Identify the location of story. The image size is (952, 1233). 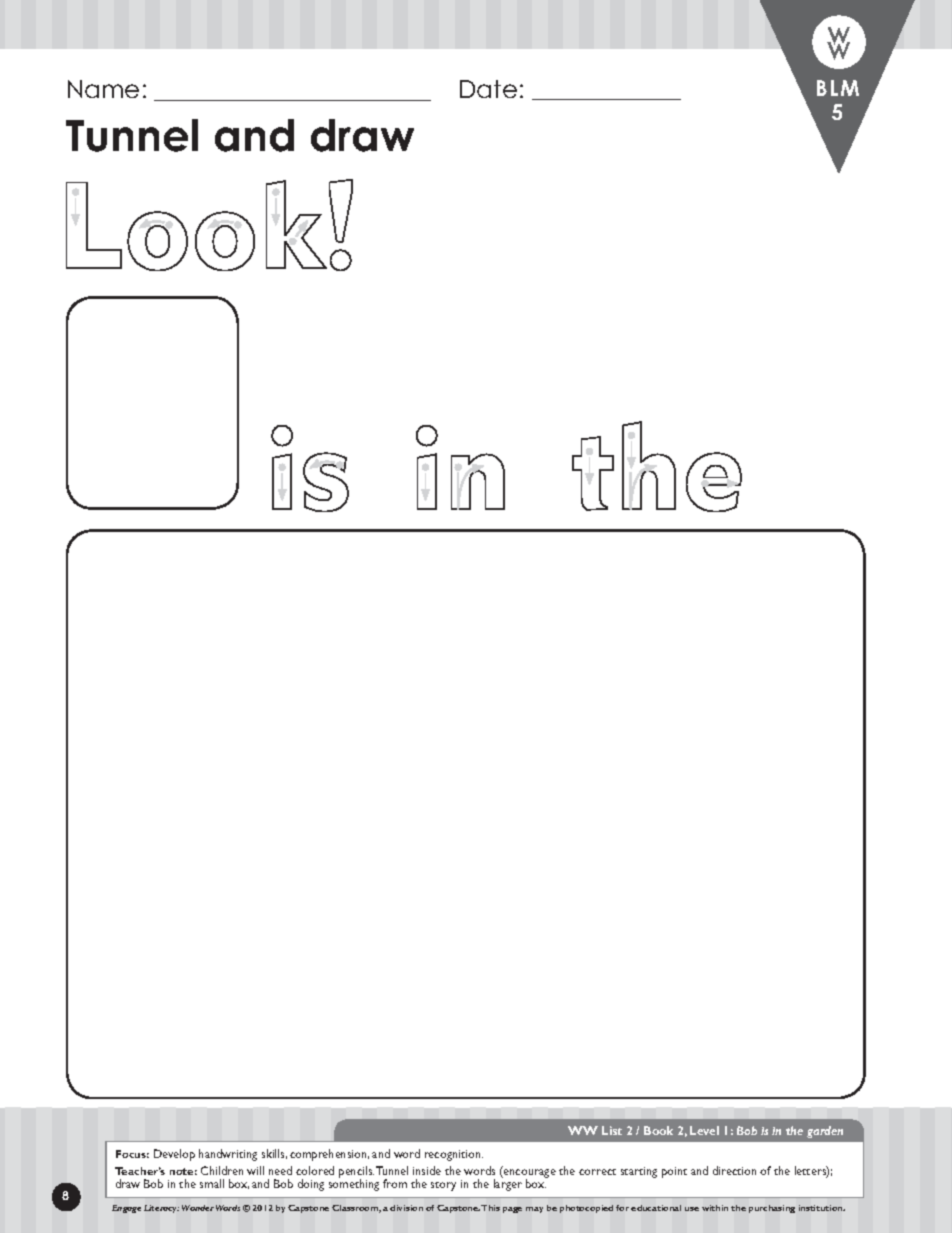
(443, 1186).
